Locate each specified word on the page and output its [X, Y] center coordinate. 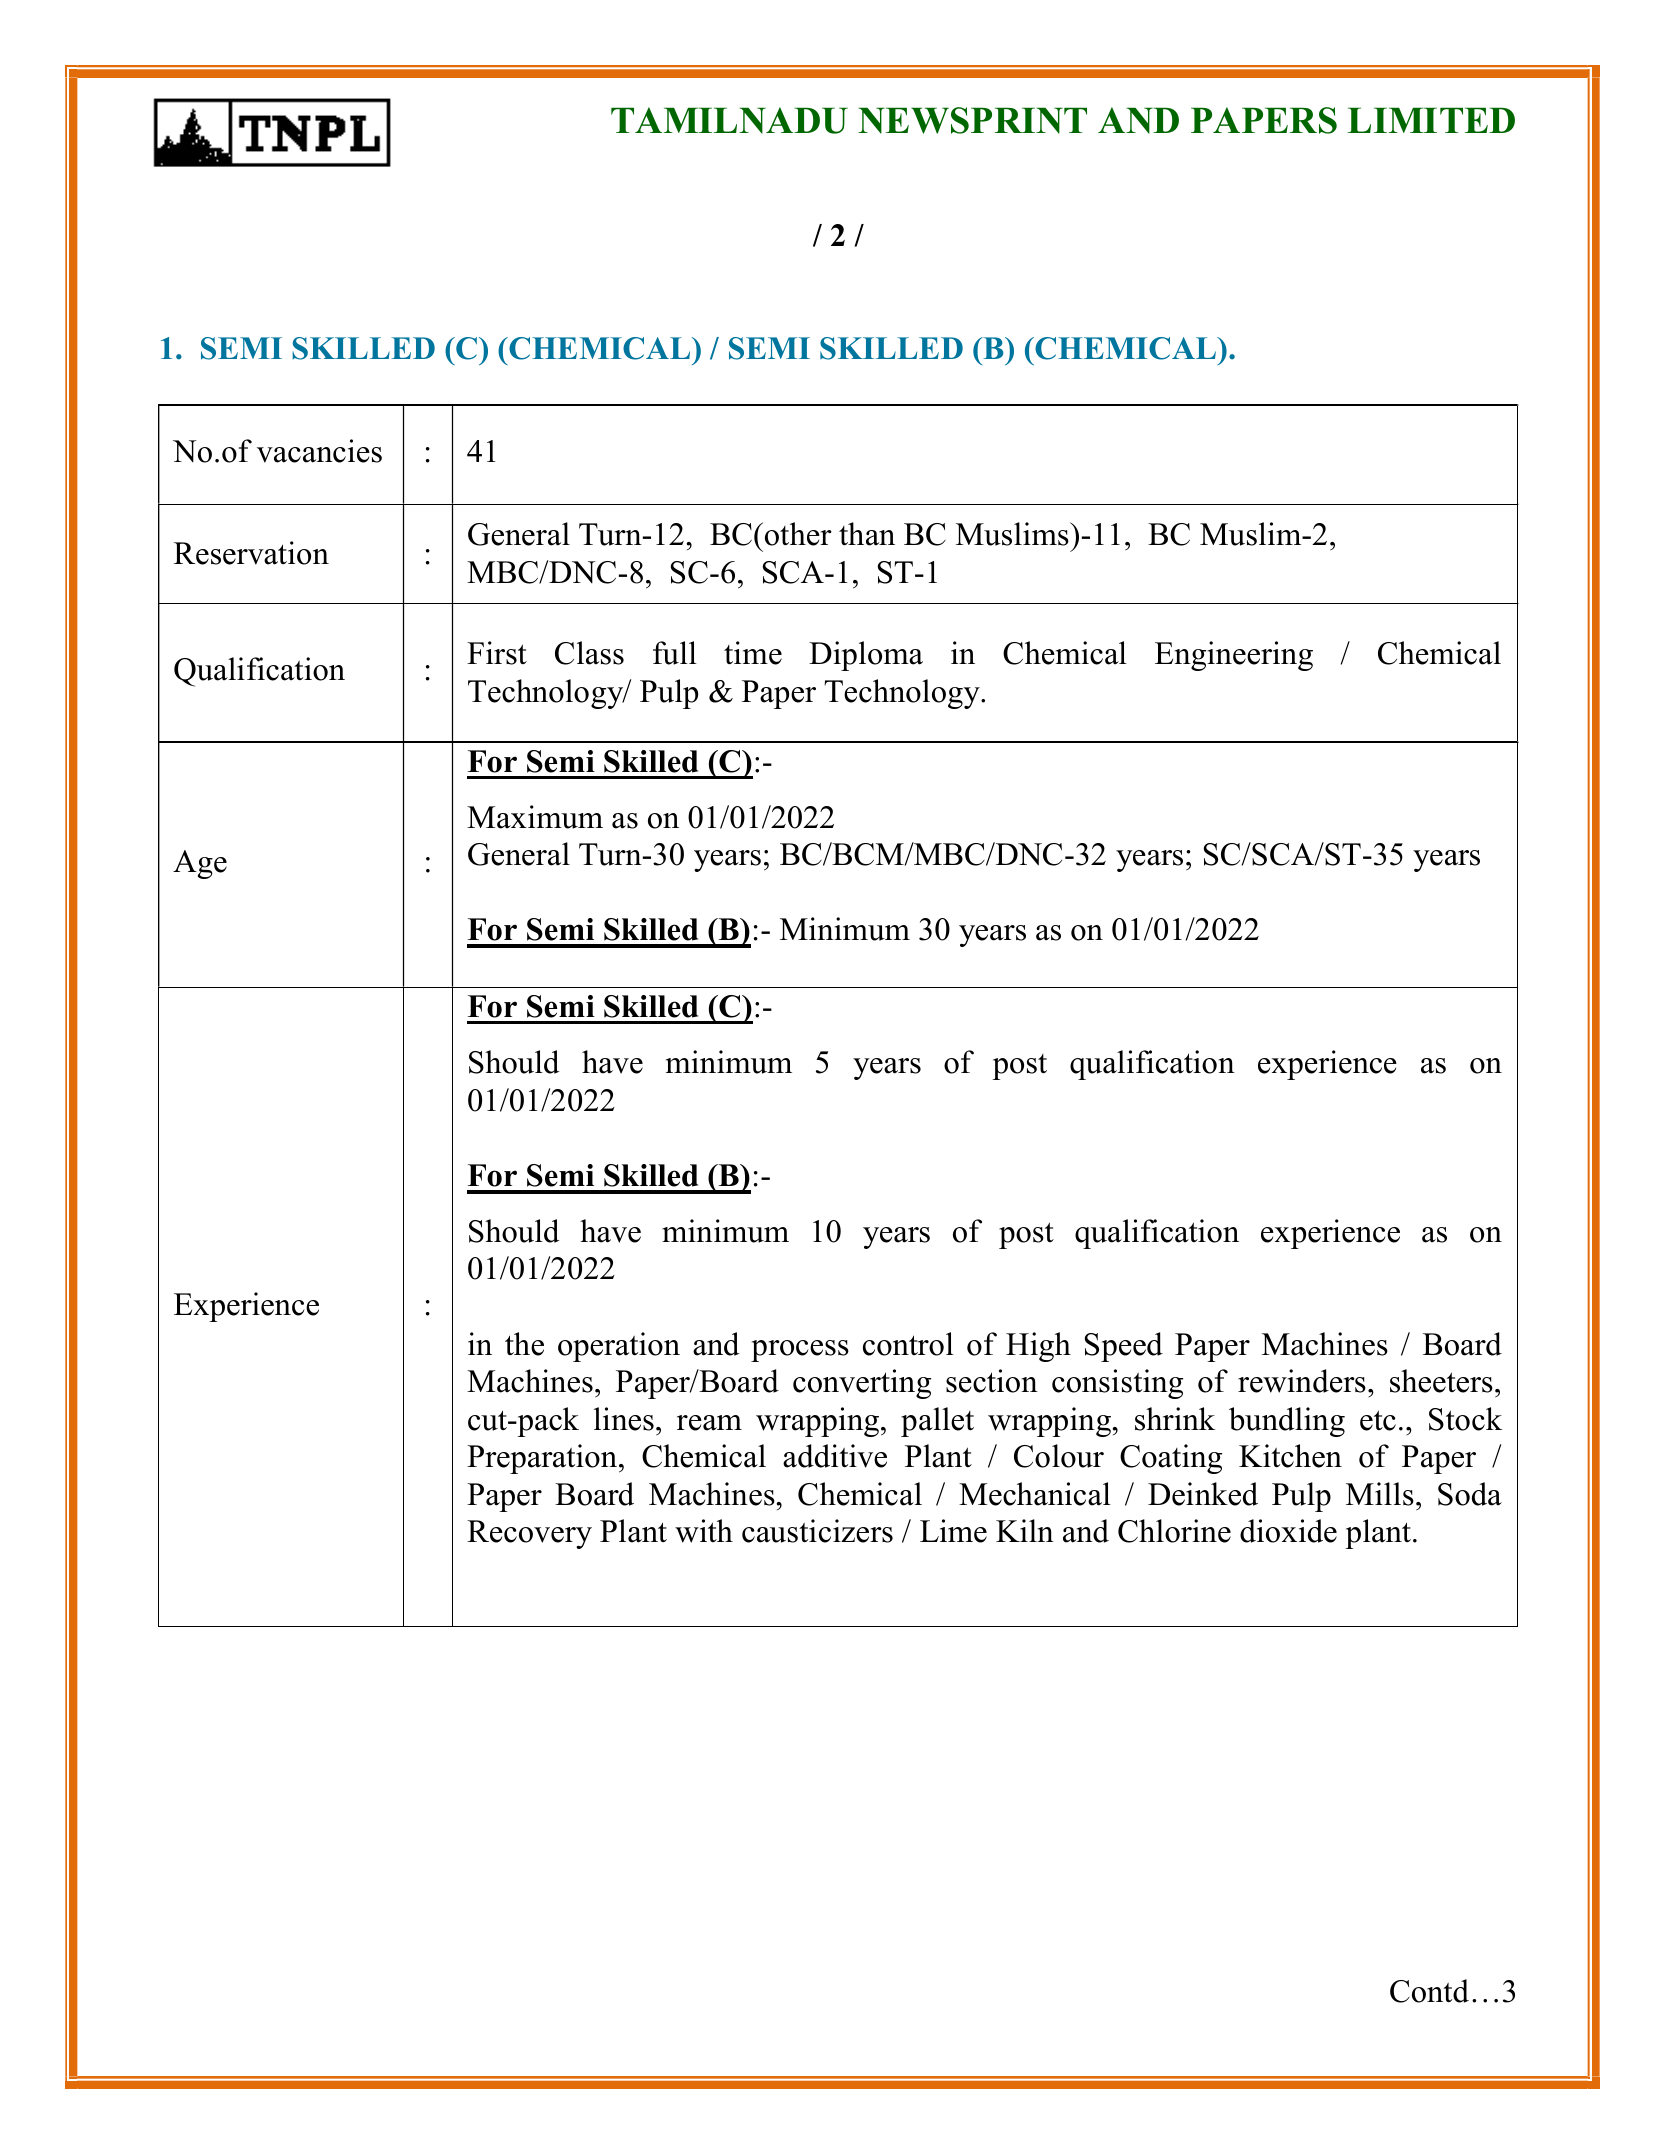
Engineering [1234, 656]
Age [200, 864]
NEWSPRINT [972, 120]
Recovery [529, 1534]
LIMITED [1431, 120]
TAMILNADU [729, 120]
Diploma [866, 656]
